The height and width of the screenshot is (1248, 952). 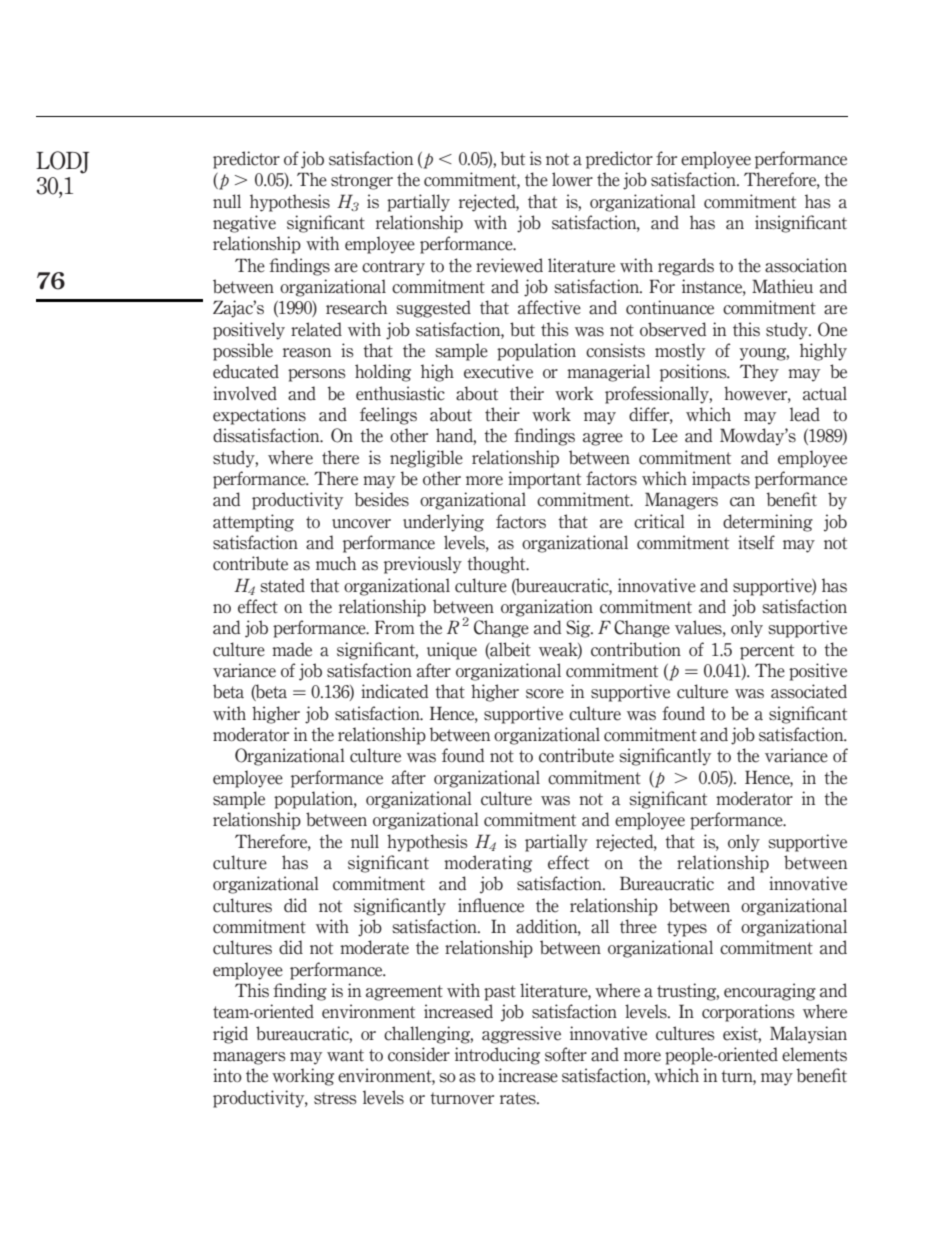 What do you see at coordinates (806, 265) in the screenshot?
I see `association` at bounding box center [806, 265].
